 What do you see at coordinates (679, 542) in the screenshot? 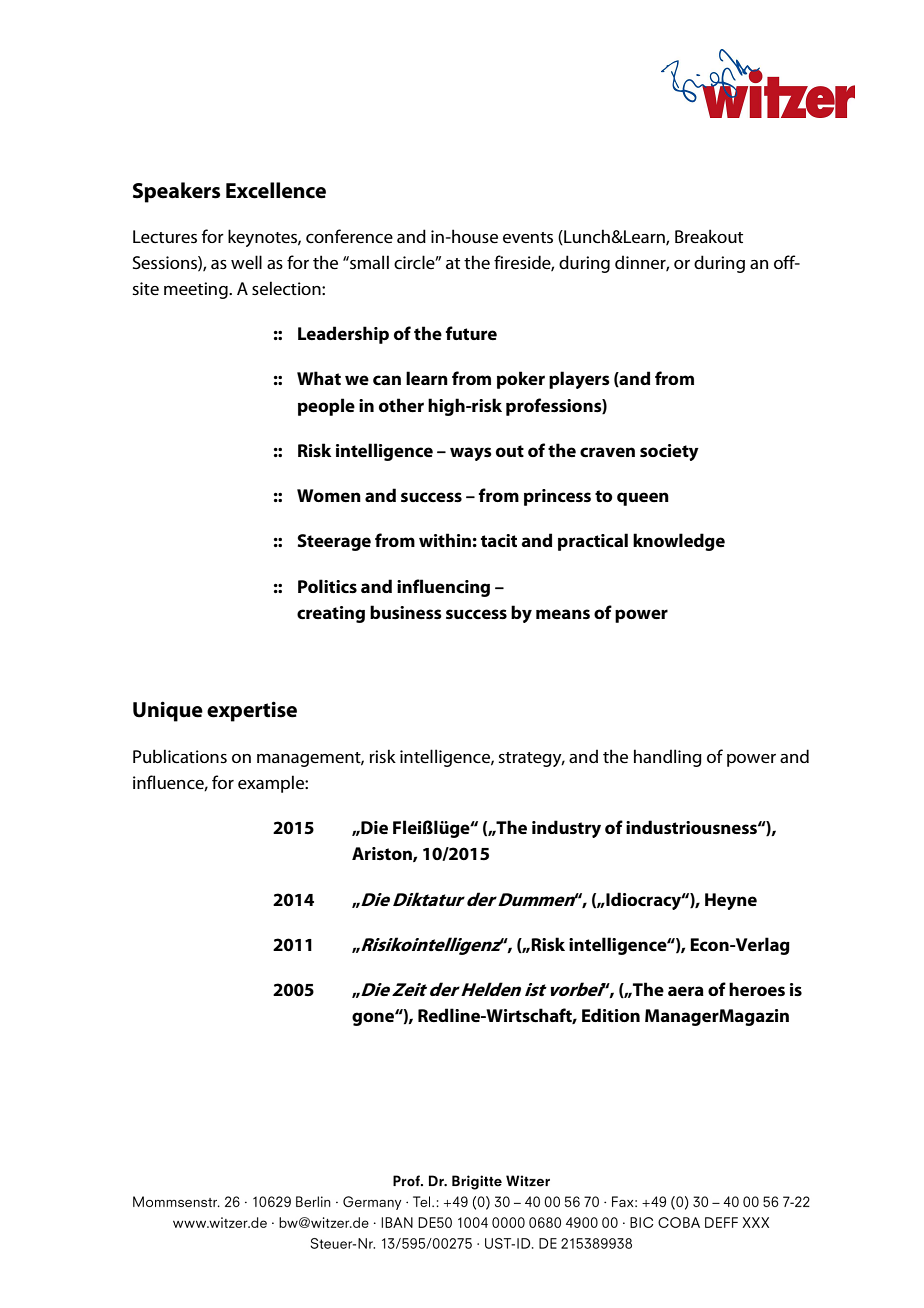
I see `knowledge` at bounding box center [679, 542].
